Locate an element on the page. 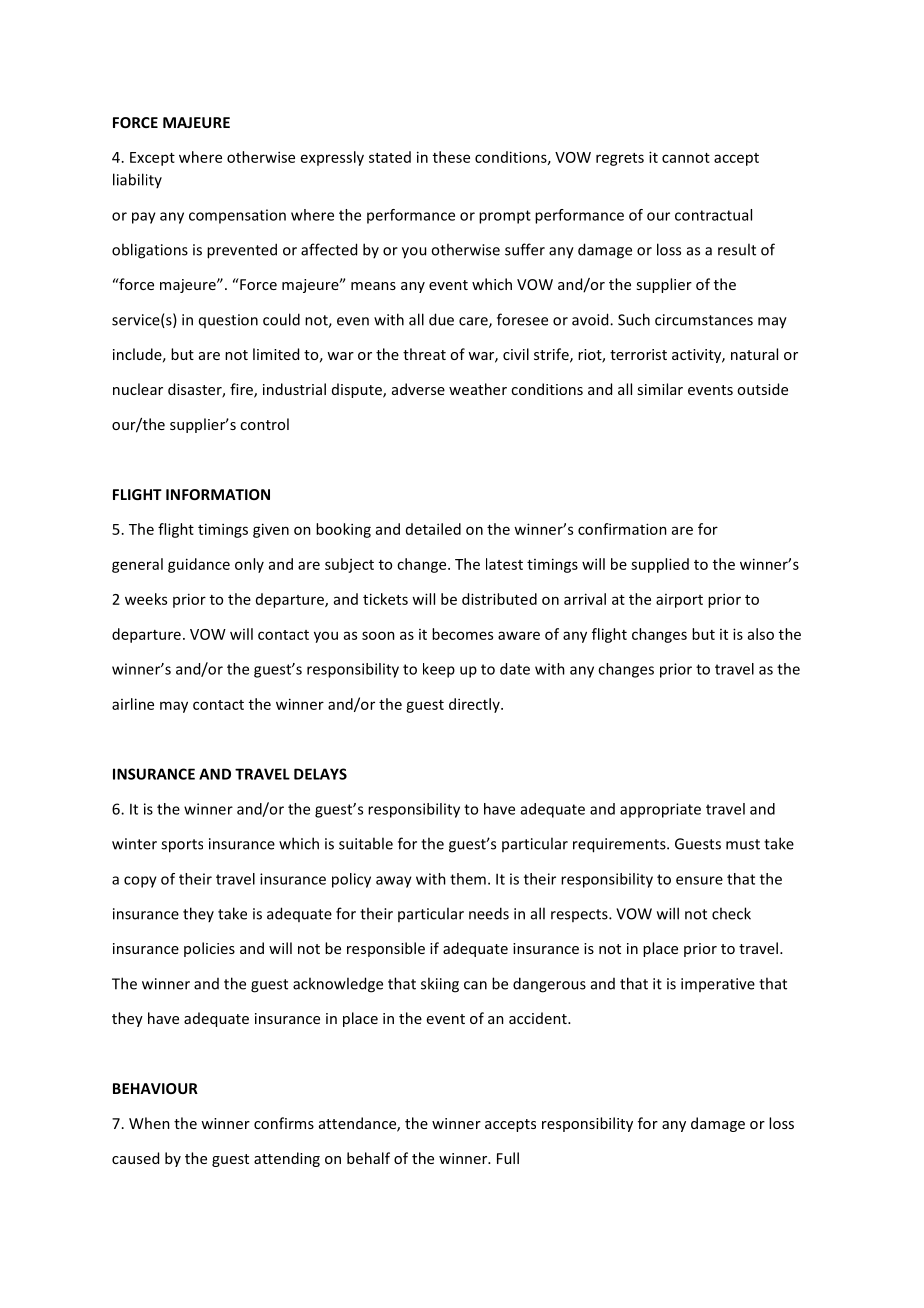 This document has height=1308, width=924. cannot is located at coordinates (686, 158).
